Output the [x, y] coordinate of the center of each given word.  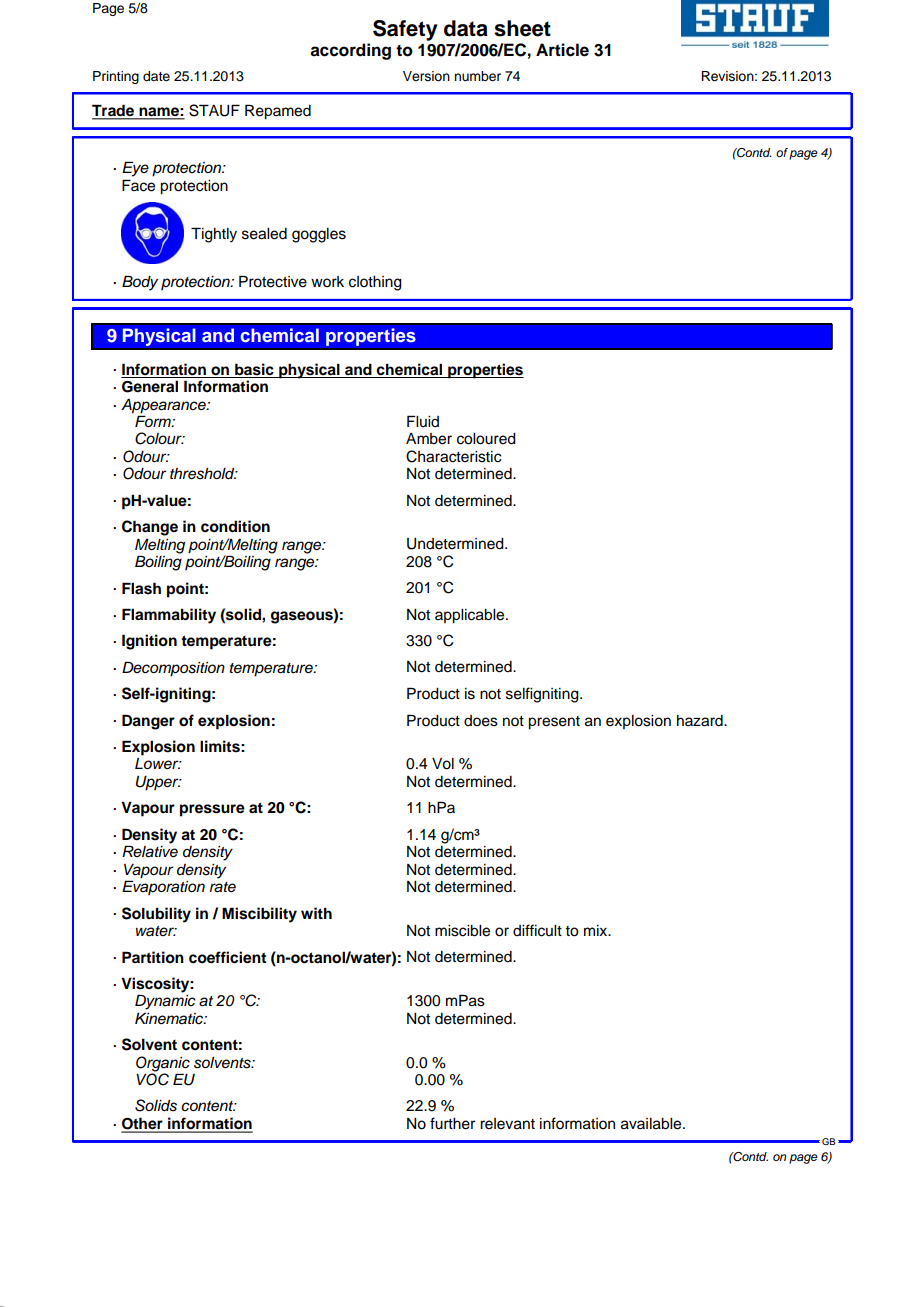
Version [426, 76]
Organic [163, 1065]
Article [562, 50]
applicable [471, 616]
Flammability [169, 616]
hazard [701, 721]
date [156, 76]
